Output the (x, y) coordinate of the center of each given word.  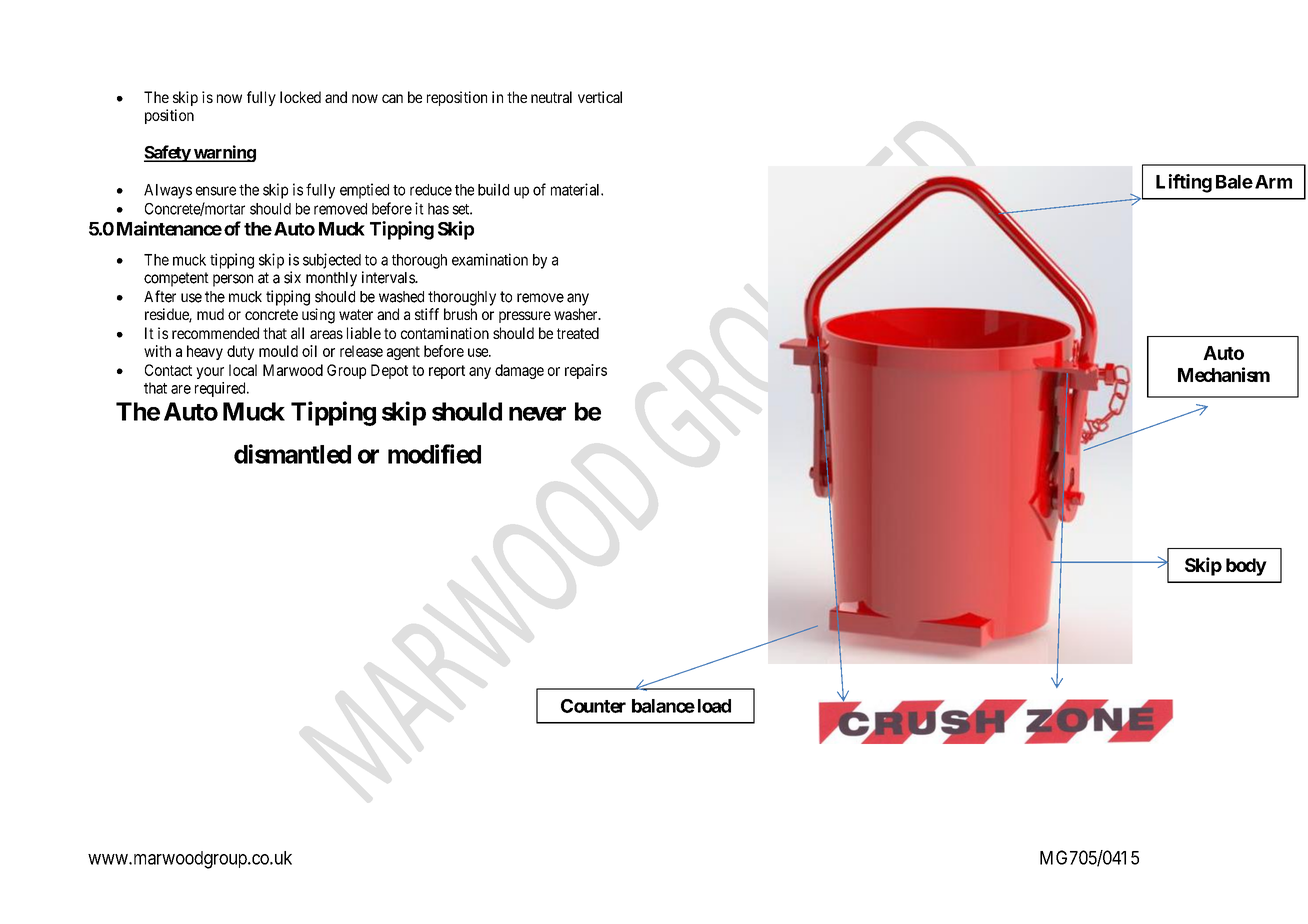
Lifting (1184, 183)
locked (300, 97)
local (243, 370)
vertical (600, 97)
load (714, 706)
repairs (586, 371)
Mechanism (1224, 374)
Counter (593, 706)
